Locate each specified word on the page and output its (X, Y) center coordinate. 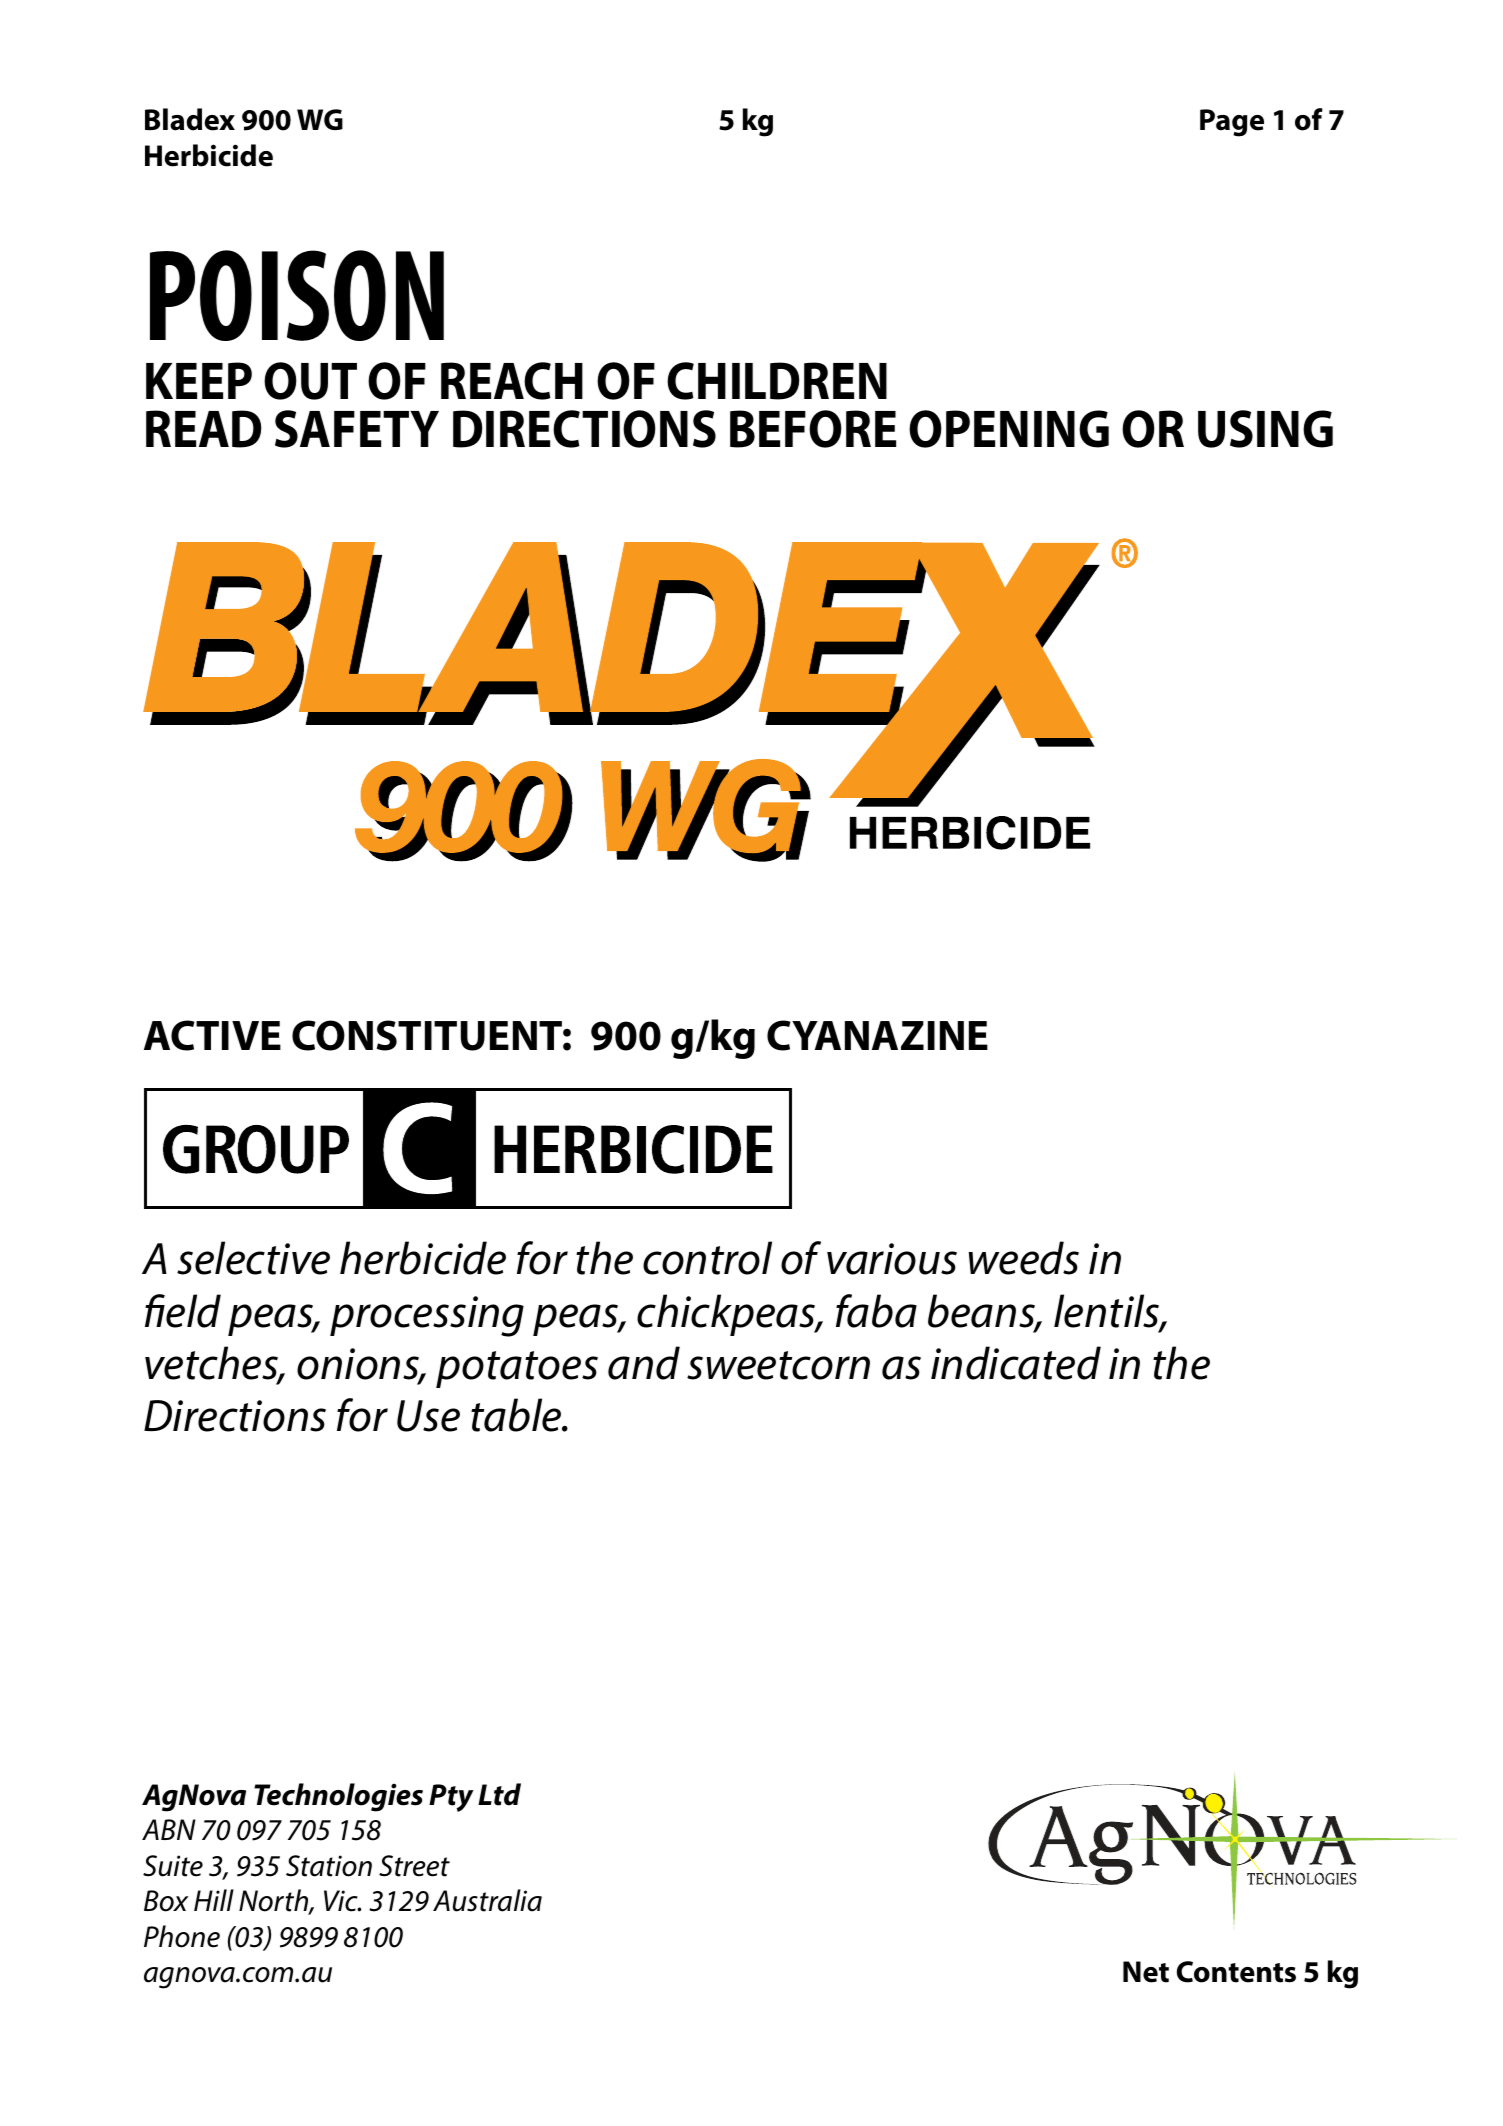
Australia (487, 1900)
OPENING (1009, 429)
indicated (1016, 1363)
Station (329, 1866)
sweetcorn (778, 1365)
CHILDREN (777, 381)
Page (1232, 123)
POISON (297, 295)
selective (253, 1258)
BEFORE (813, 429)
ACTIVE (212, 1035)
